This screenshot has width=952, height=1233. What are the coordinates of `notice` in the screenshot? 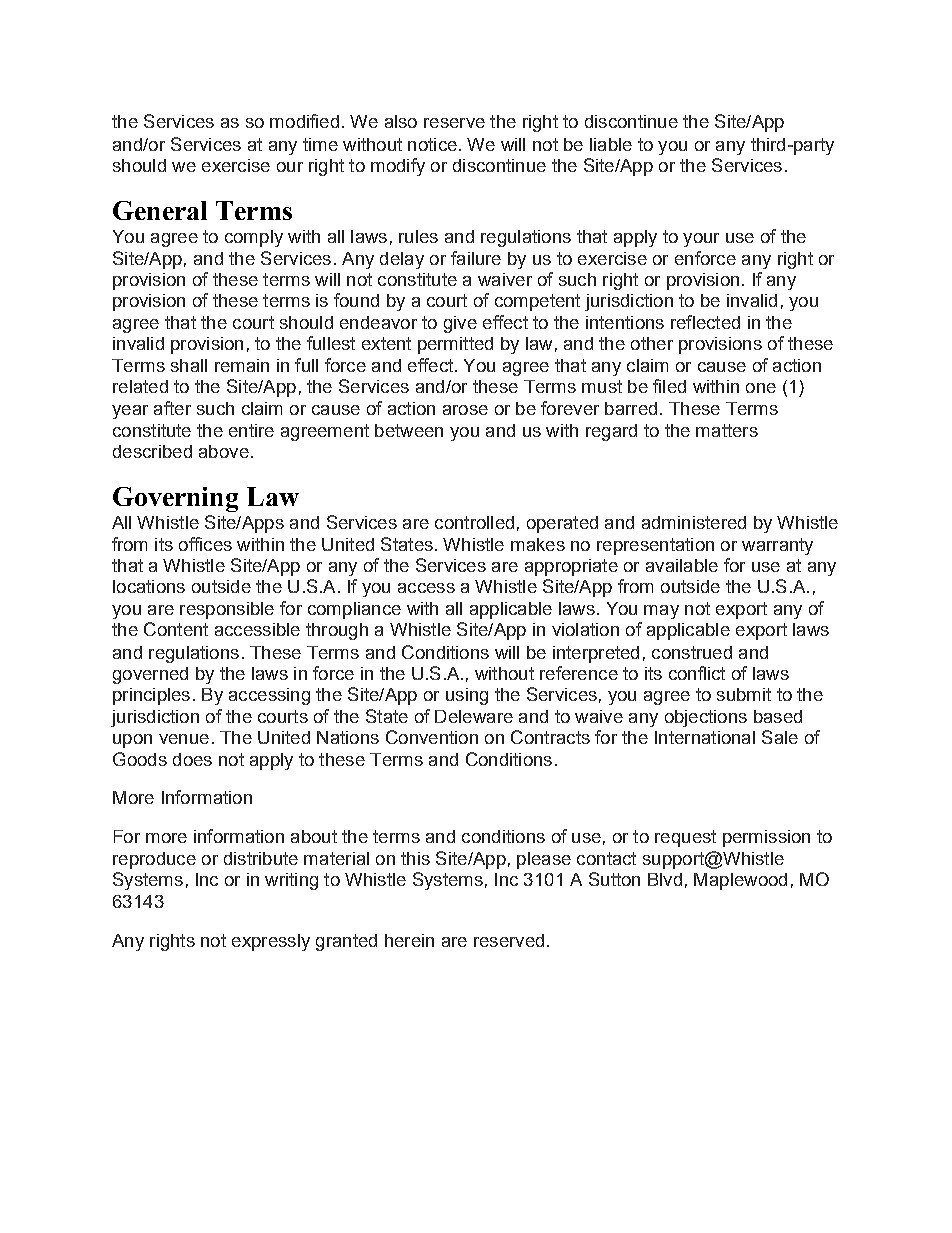 It's located at (432, 144).
